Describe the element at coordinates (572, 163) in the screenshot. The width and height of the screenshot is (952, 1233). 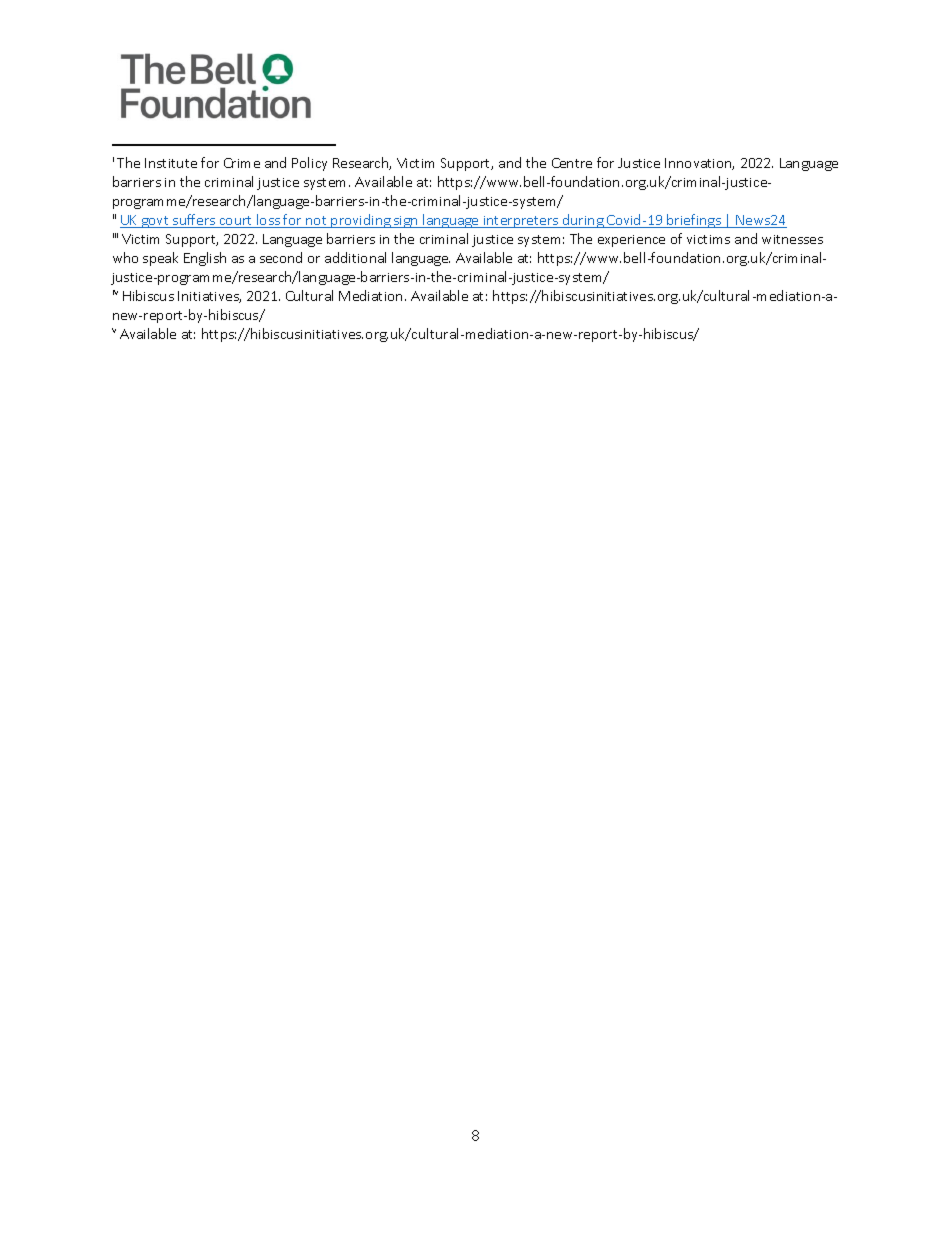
I see `Centre` at that location.
